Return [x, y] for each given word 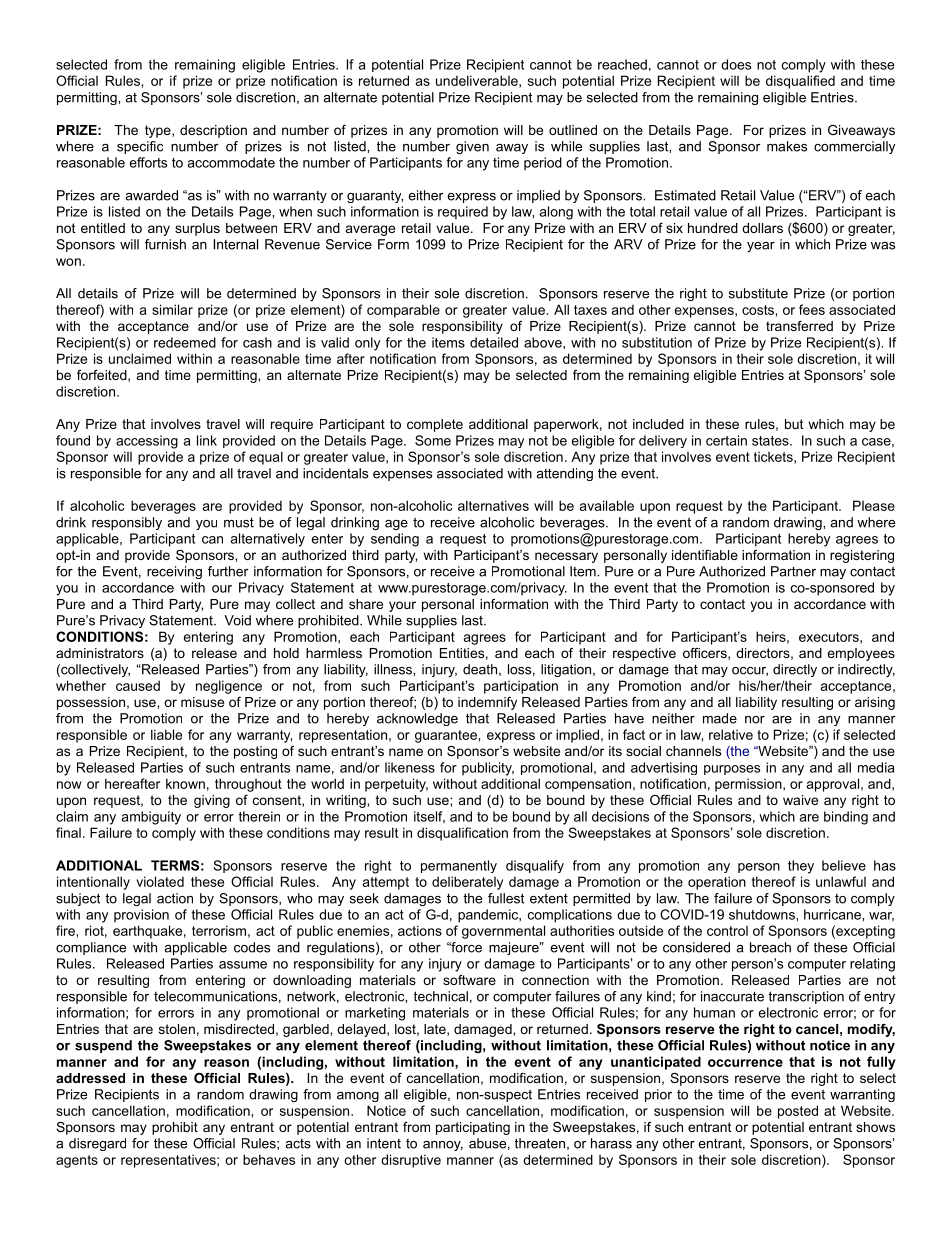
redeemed [185, 342]
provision [141, 915]
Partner [793, 571]
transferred [799, 326]
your [402, 606]
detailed [494, 342]
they [801, 867]
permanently [459, 866]
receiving [174, 572]
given [472, 147]
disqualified [800, 82]
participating [473, 1128]
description [213, 131]
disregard [97, 1144]
